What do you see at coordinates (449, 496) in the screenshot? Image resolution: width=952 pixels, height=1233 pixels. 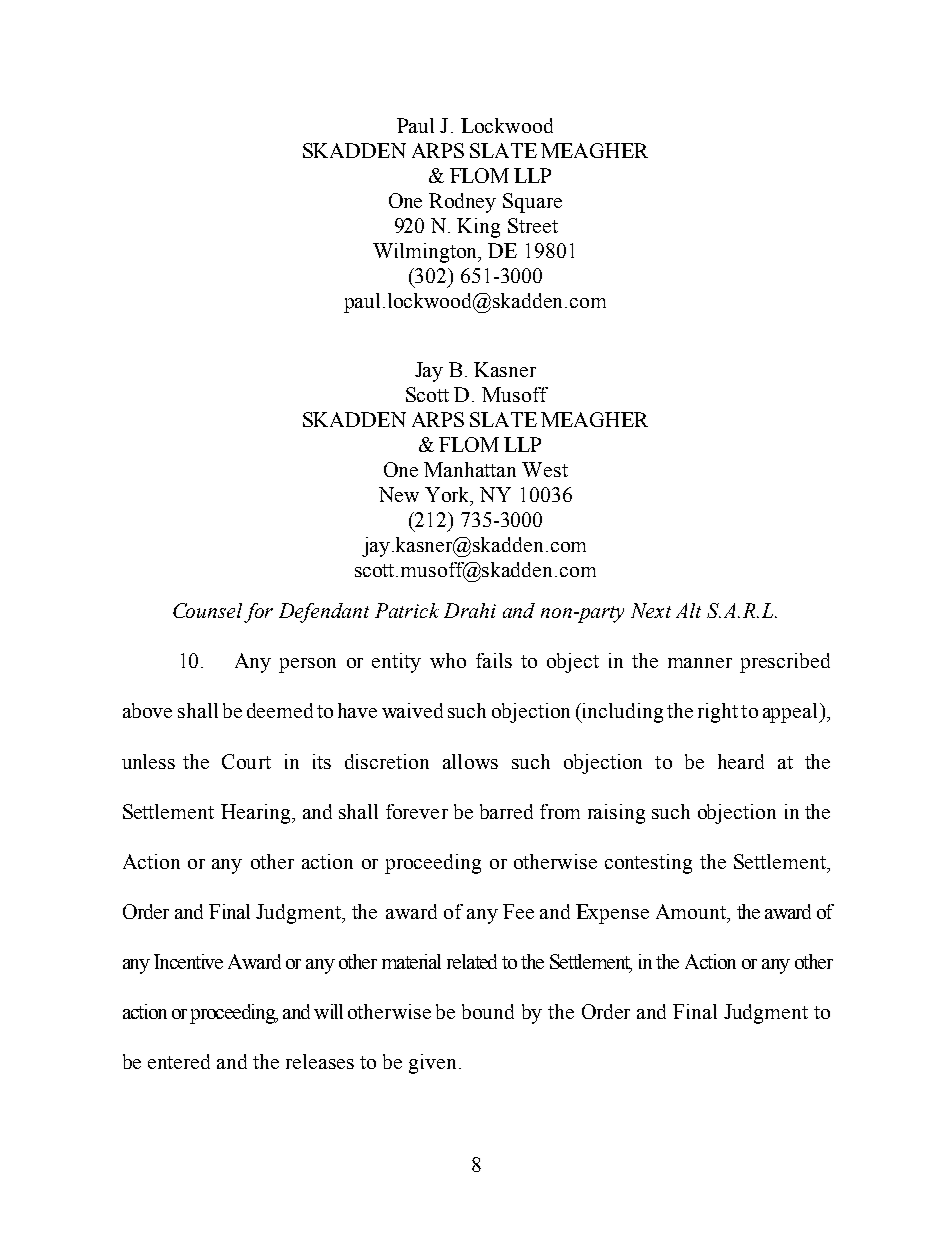 I see `York` at bounding box center [449, 496].
